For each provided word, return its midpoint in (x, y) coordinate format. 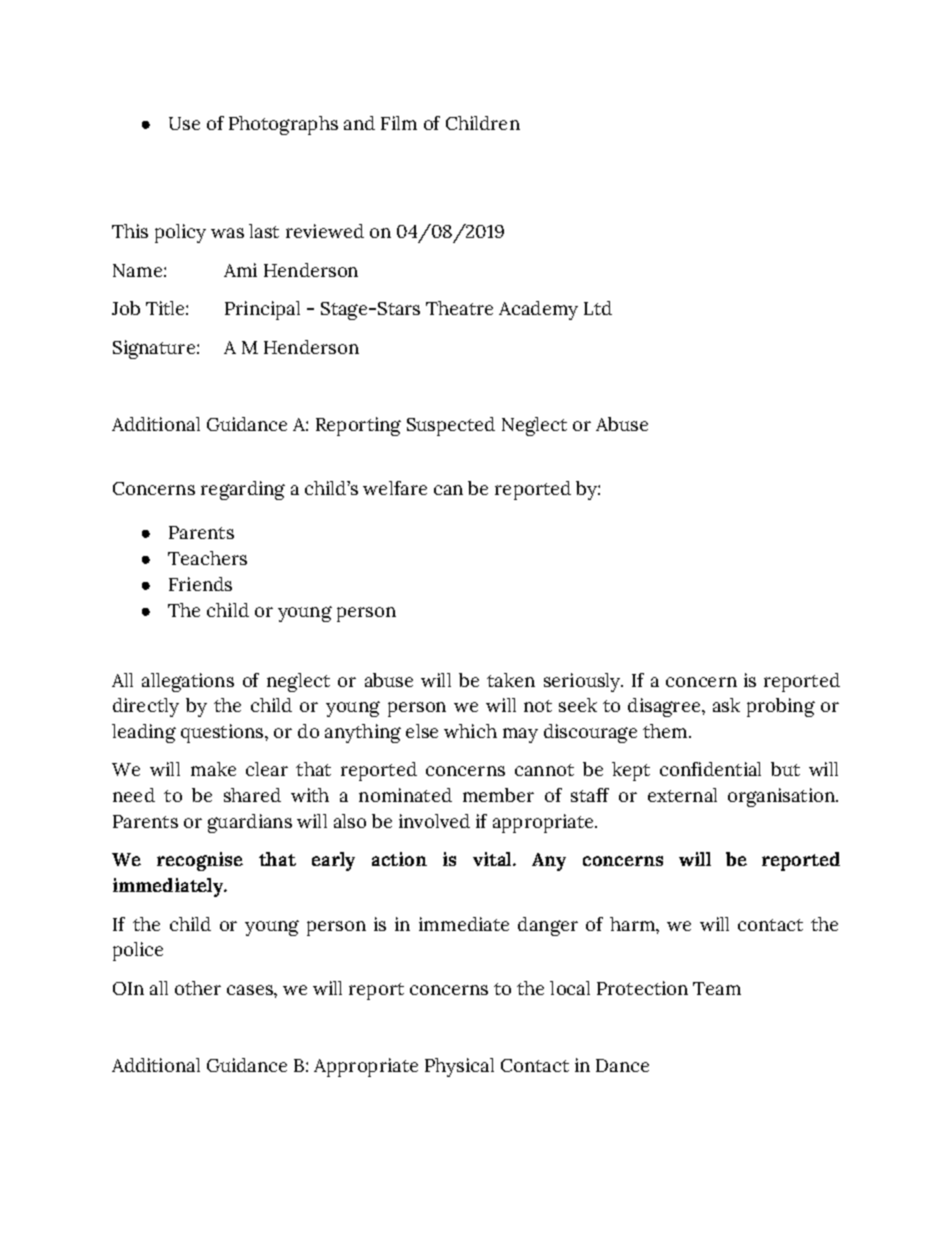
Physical (459, 1067)
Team (717, 988)
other (198, 988)
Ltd (598, 308)
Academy (538, 310)
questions (223, 733)
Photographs (283, 125)
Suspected (451, 426)
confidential (710, 769)
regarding (243, 490)
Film (399, 123)
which (470, 731)
